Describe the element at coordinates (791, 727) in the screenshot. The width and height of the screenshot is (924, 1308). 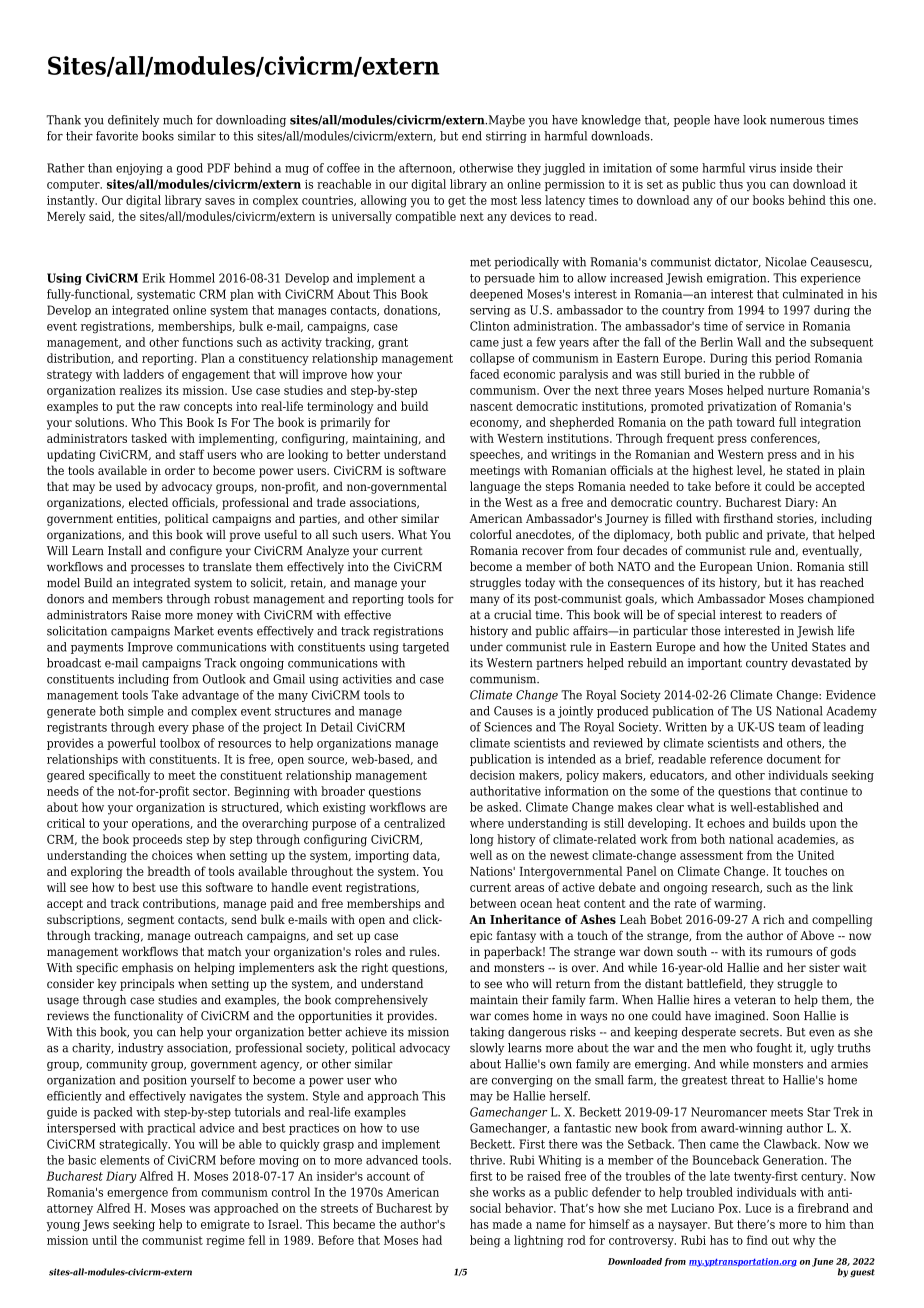
I see `team` at that location.
